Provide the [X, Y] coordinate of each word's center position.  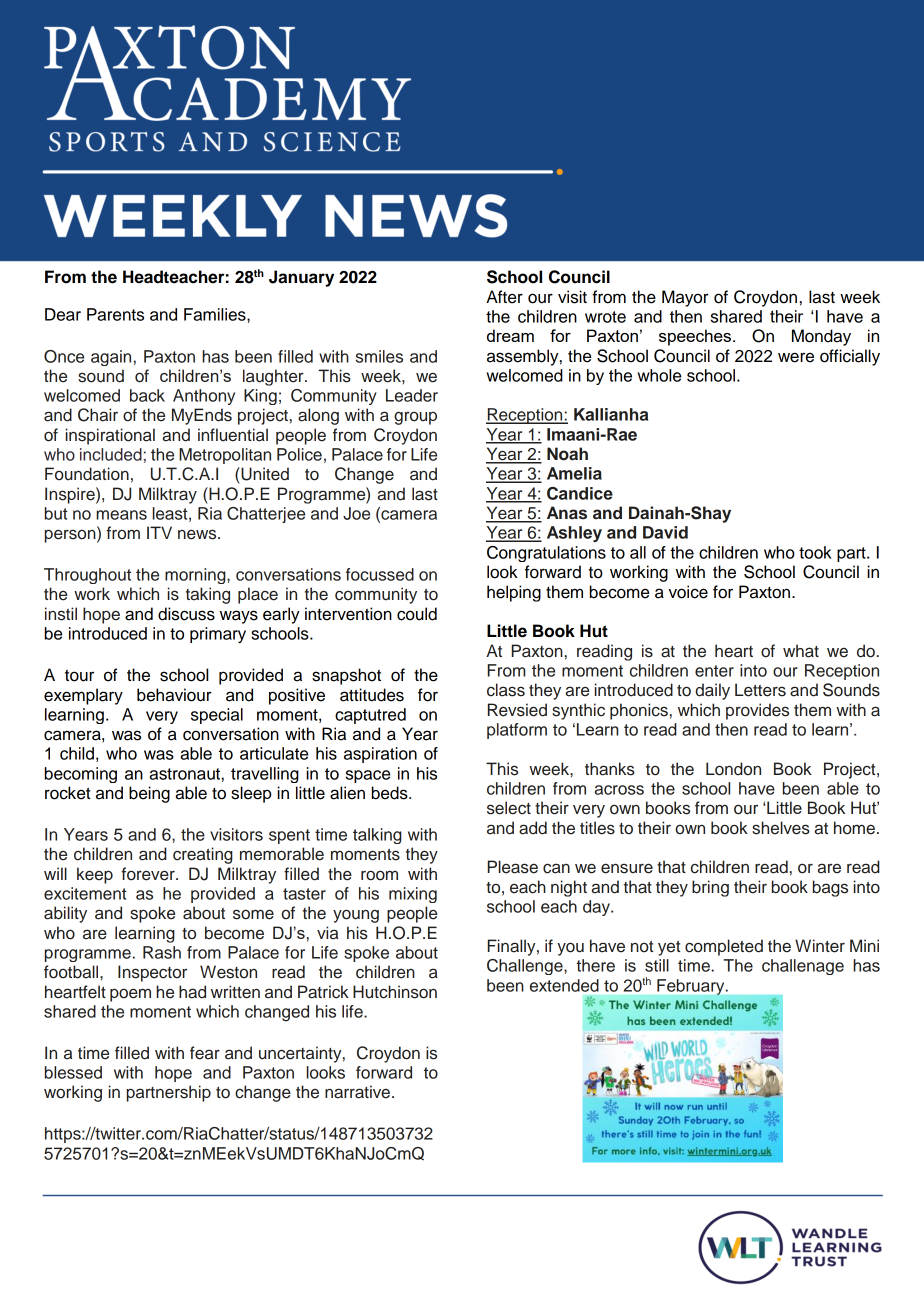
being [149, 794]
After [504, 297]
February [692, 987]
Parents [115, 314]
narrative [357, 1092]
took [815, 552]
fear [205, 1053]
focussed [380, 574]
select [509, 808]
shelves [781, 828]
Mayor [685, 298]
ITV [159, 532]
